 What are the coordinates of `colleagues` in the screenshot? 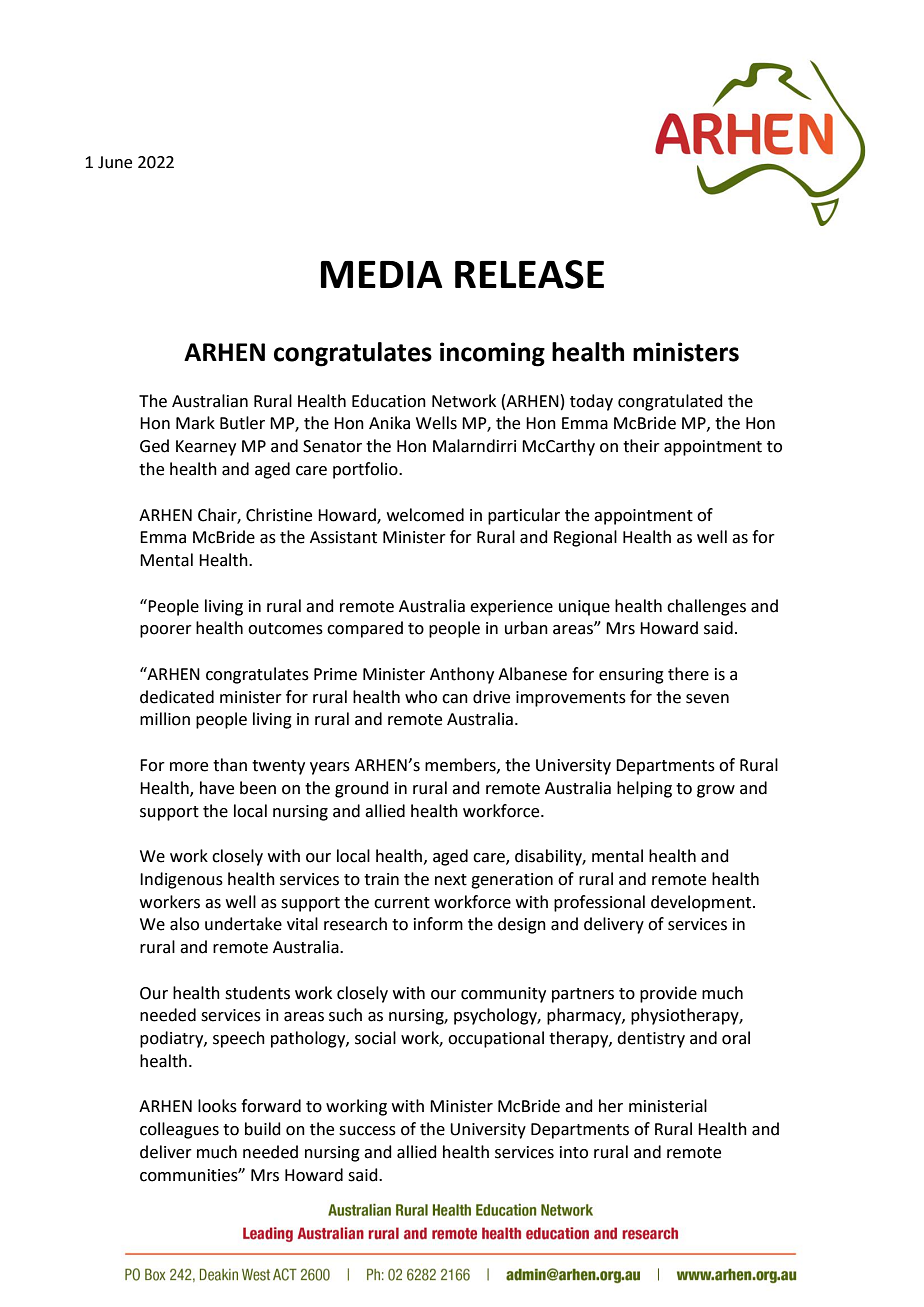 It's located at (179, 1130).
